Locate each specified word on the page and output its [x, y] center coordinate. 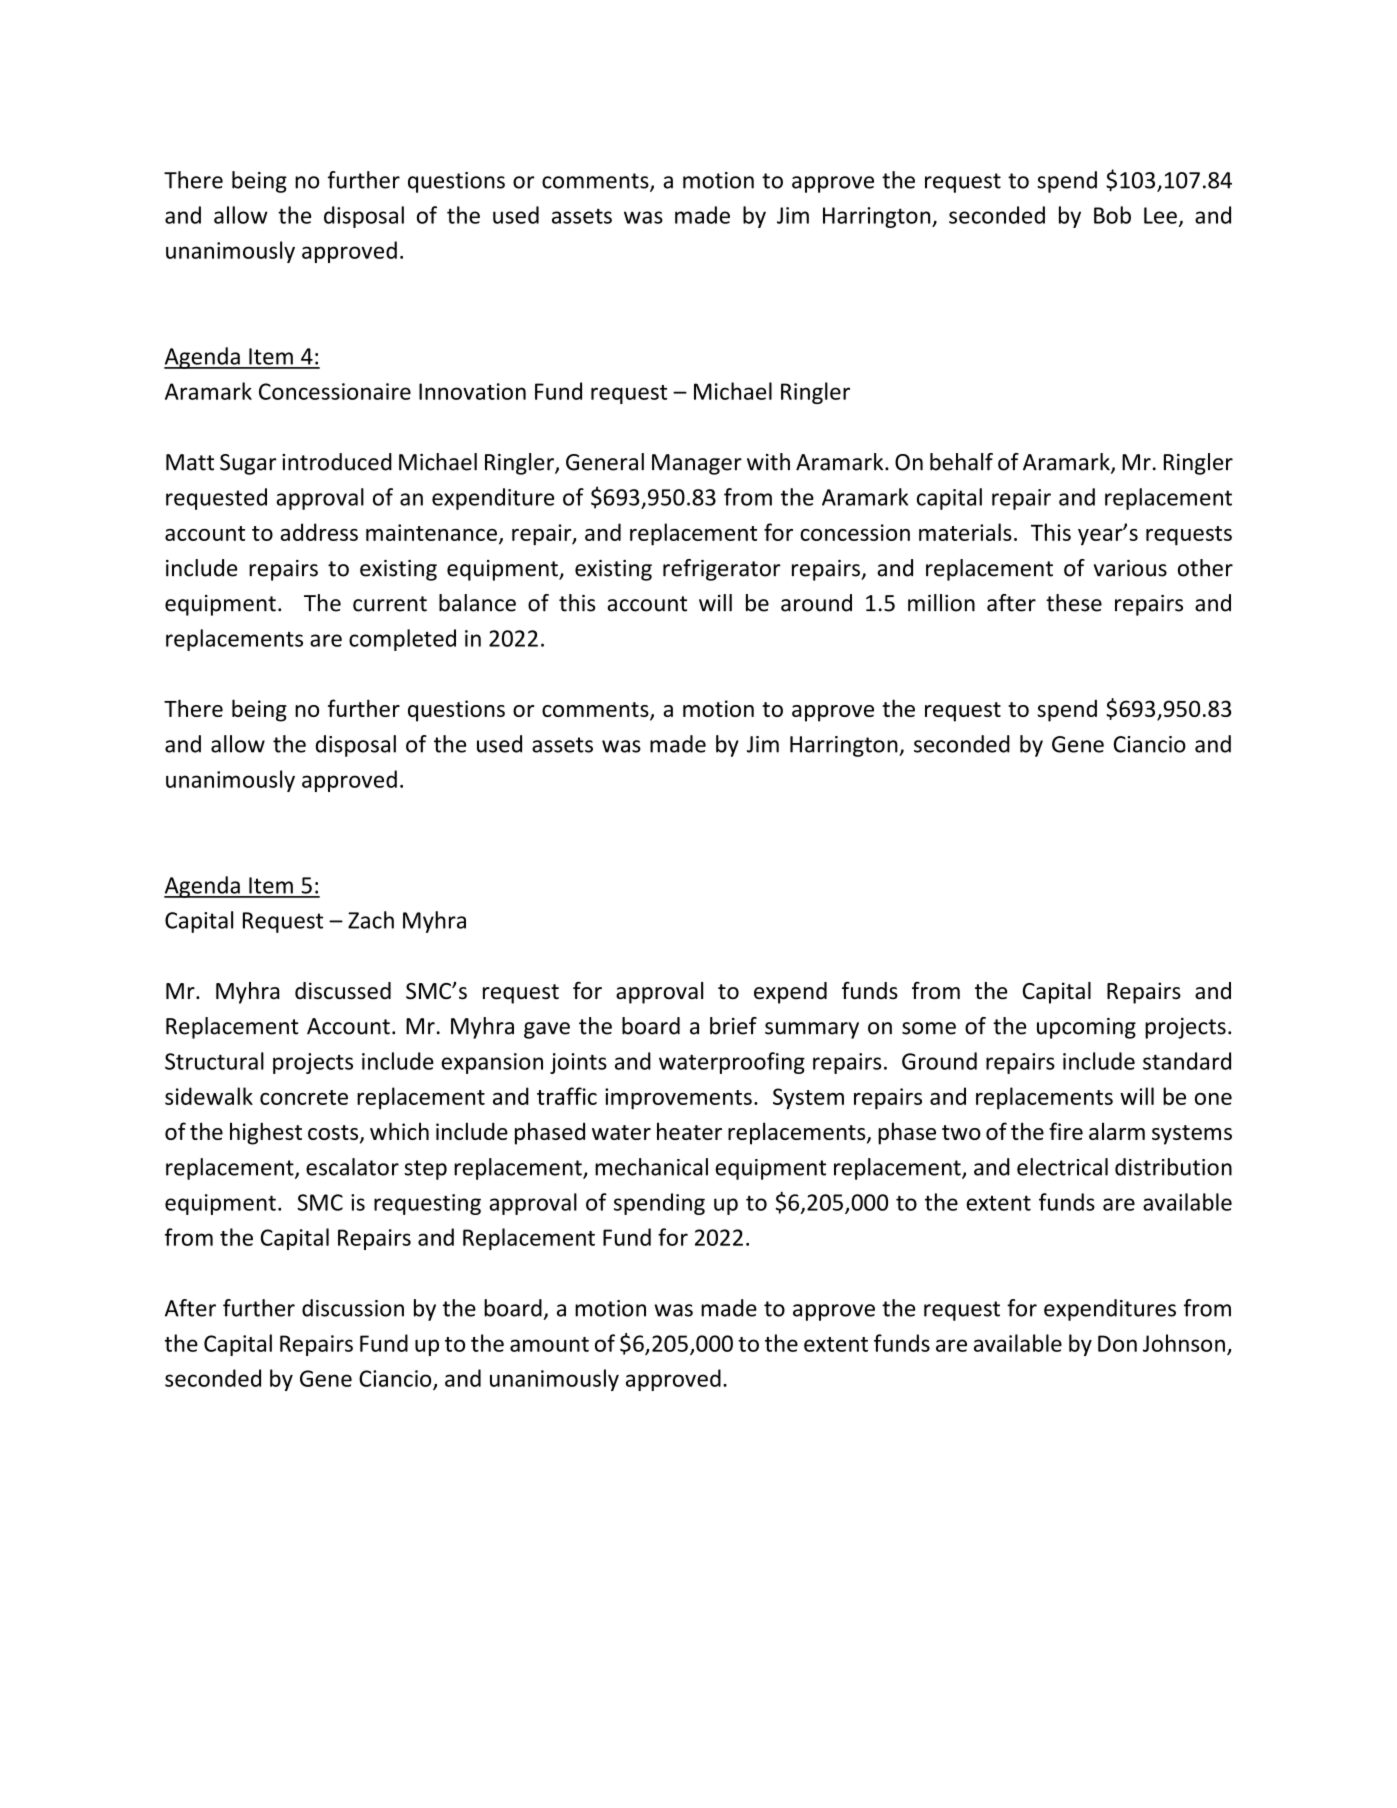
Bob [1112, 215]
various [1130, 568]
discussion [353, 1308]
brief [733, 1026]
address [319, 532]
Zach [371, 920]
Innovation [472, 391]
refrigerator [722, 570]
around [816, 603]
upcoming [1086, 1028]
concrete [304, 1097]
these [1074, 603]
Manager [697, 464]
